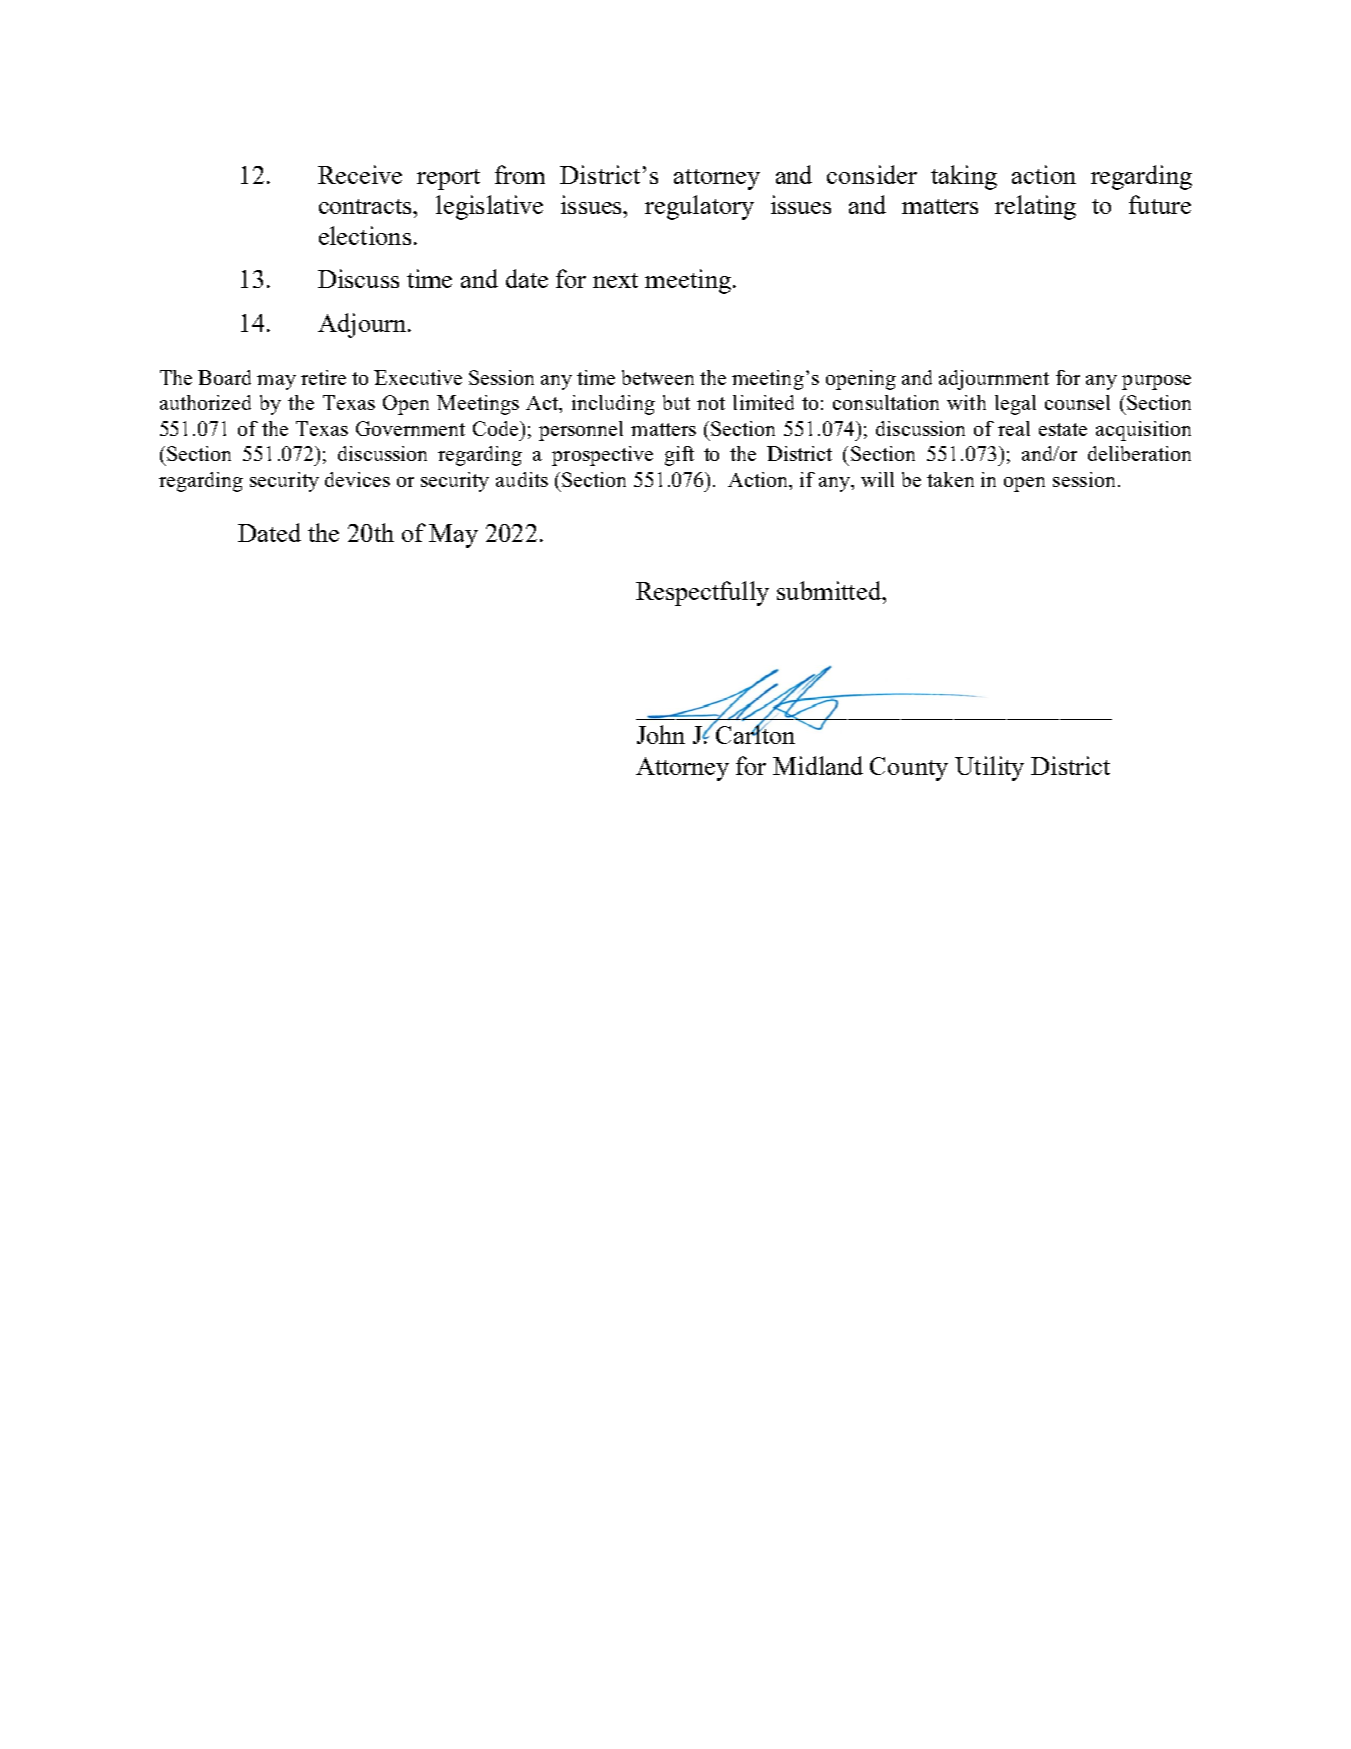 This page has height=1749, width=1351. Describe the element at coordinates (365, 235) in the page. I see `elections` at that location.
